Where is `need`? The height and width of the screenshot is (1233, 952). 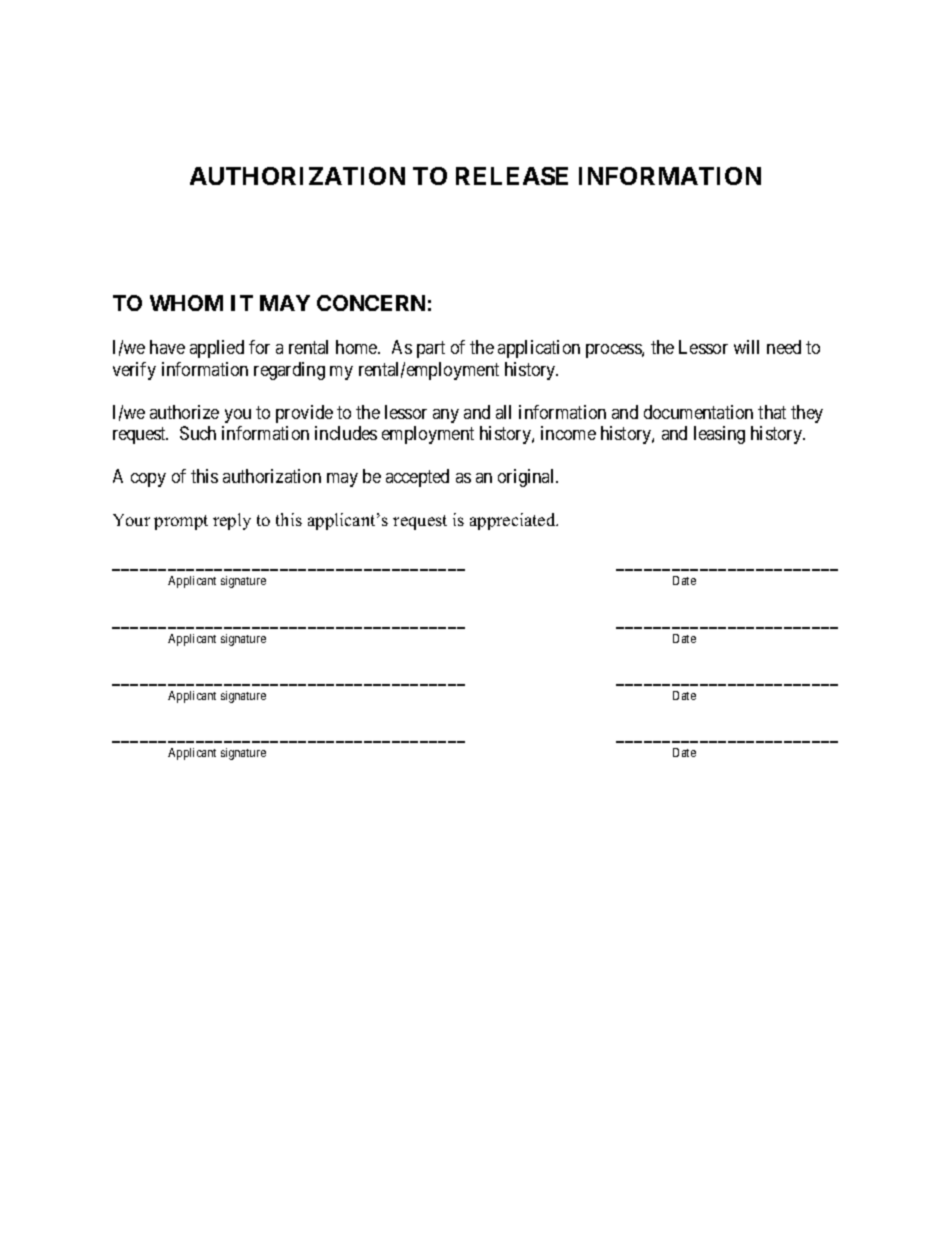
need is located at coordinates (784, 347).
